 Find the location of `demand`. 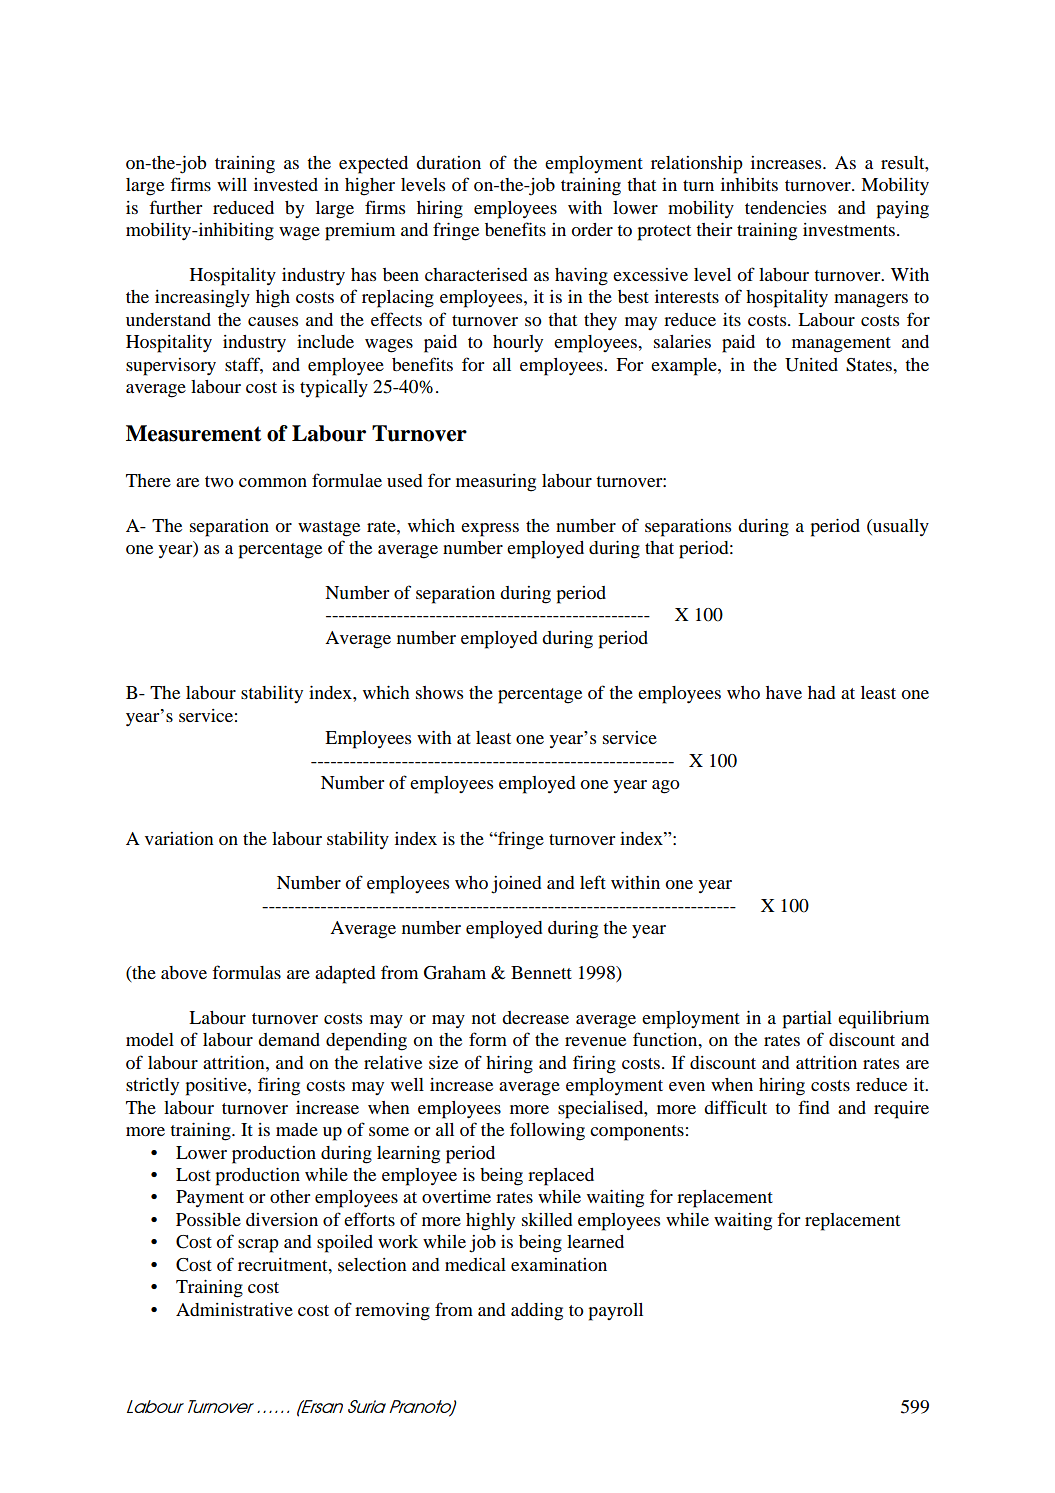

demand is located at coordinates (289, 1039).
